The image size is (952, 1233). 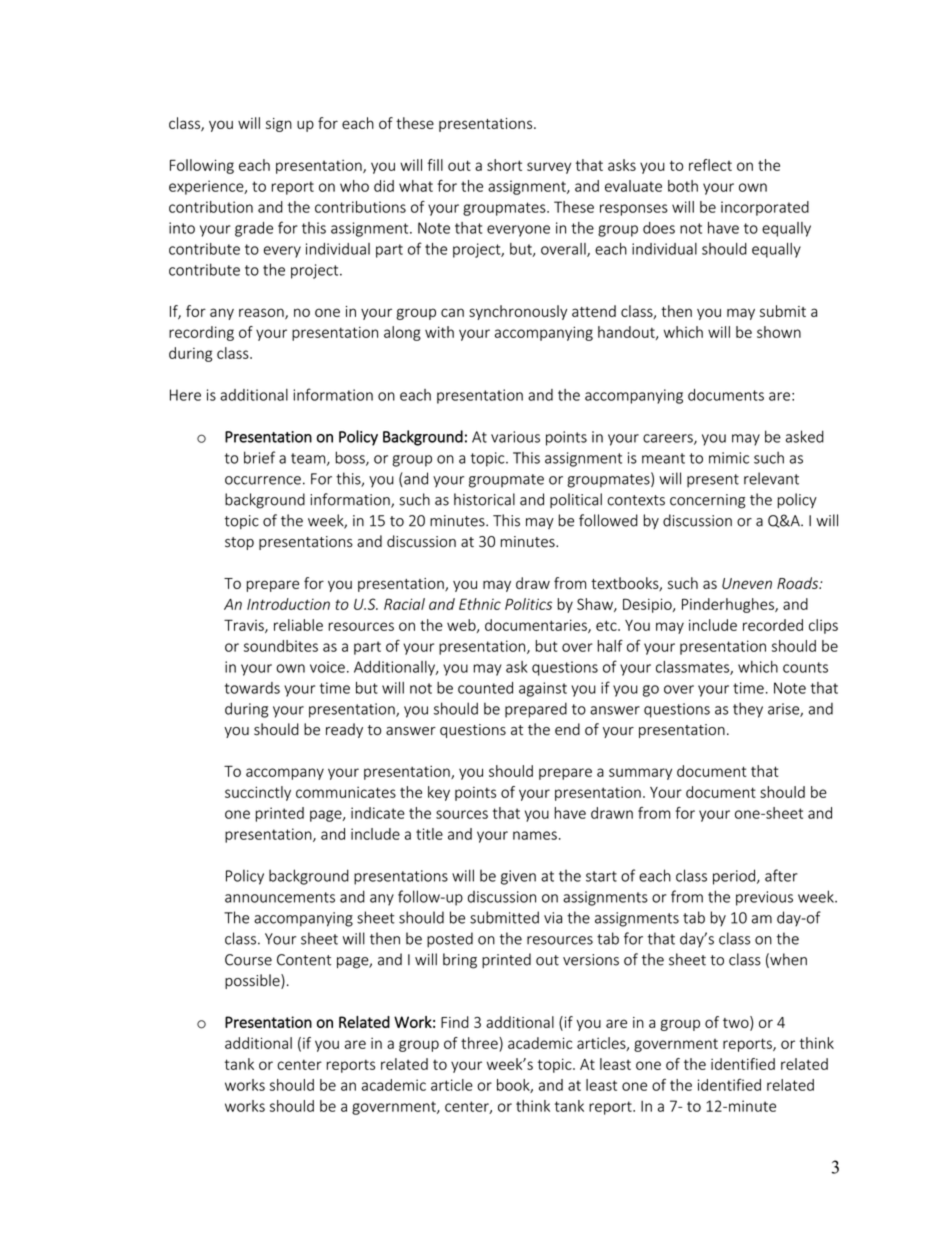 What do you see at coordinates (504, 165) in the image?
I see `short` at bounding box center [504, 165].
